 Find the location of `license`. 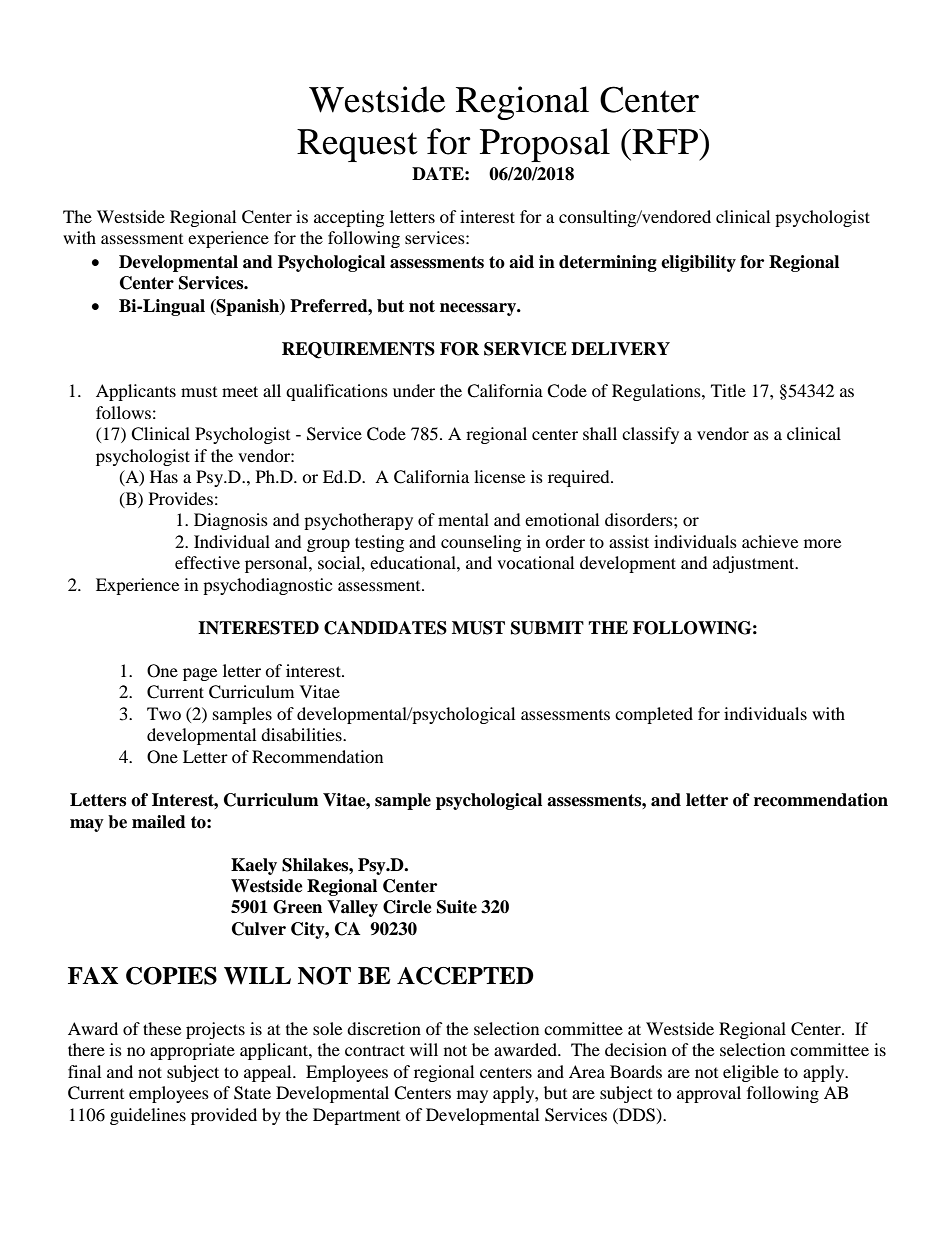

license is located at coordinates (499, 476).
